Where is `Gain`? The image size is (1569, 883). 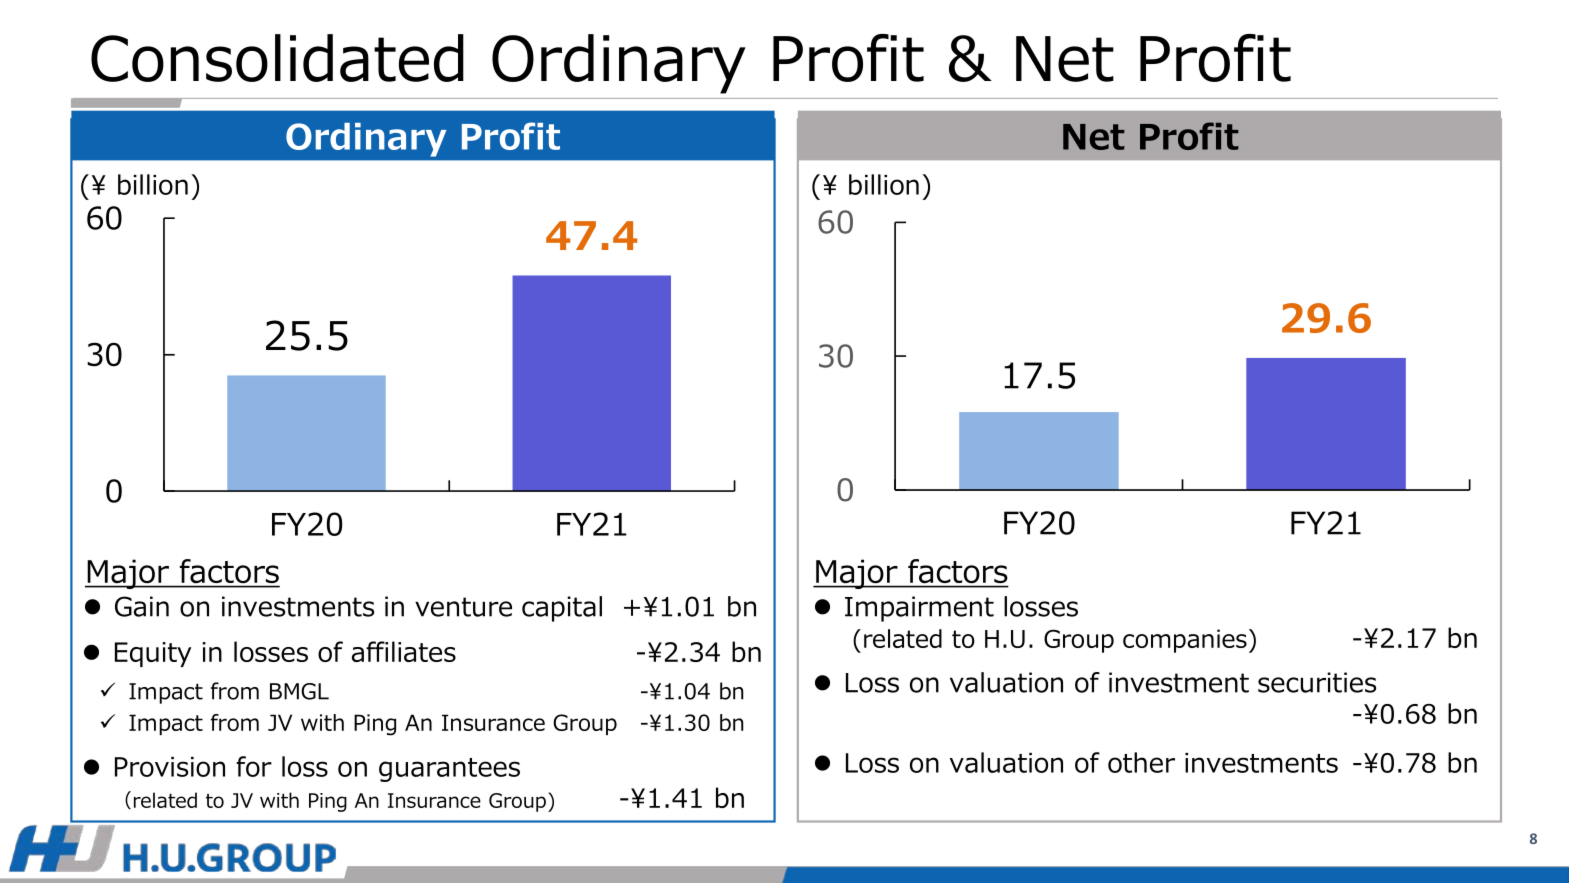 Gain is located at coordinates (142, 606).
